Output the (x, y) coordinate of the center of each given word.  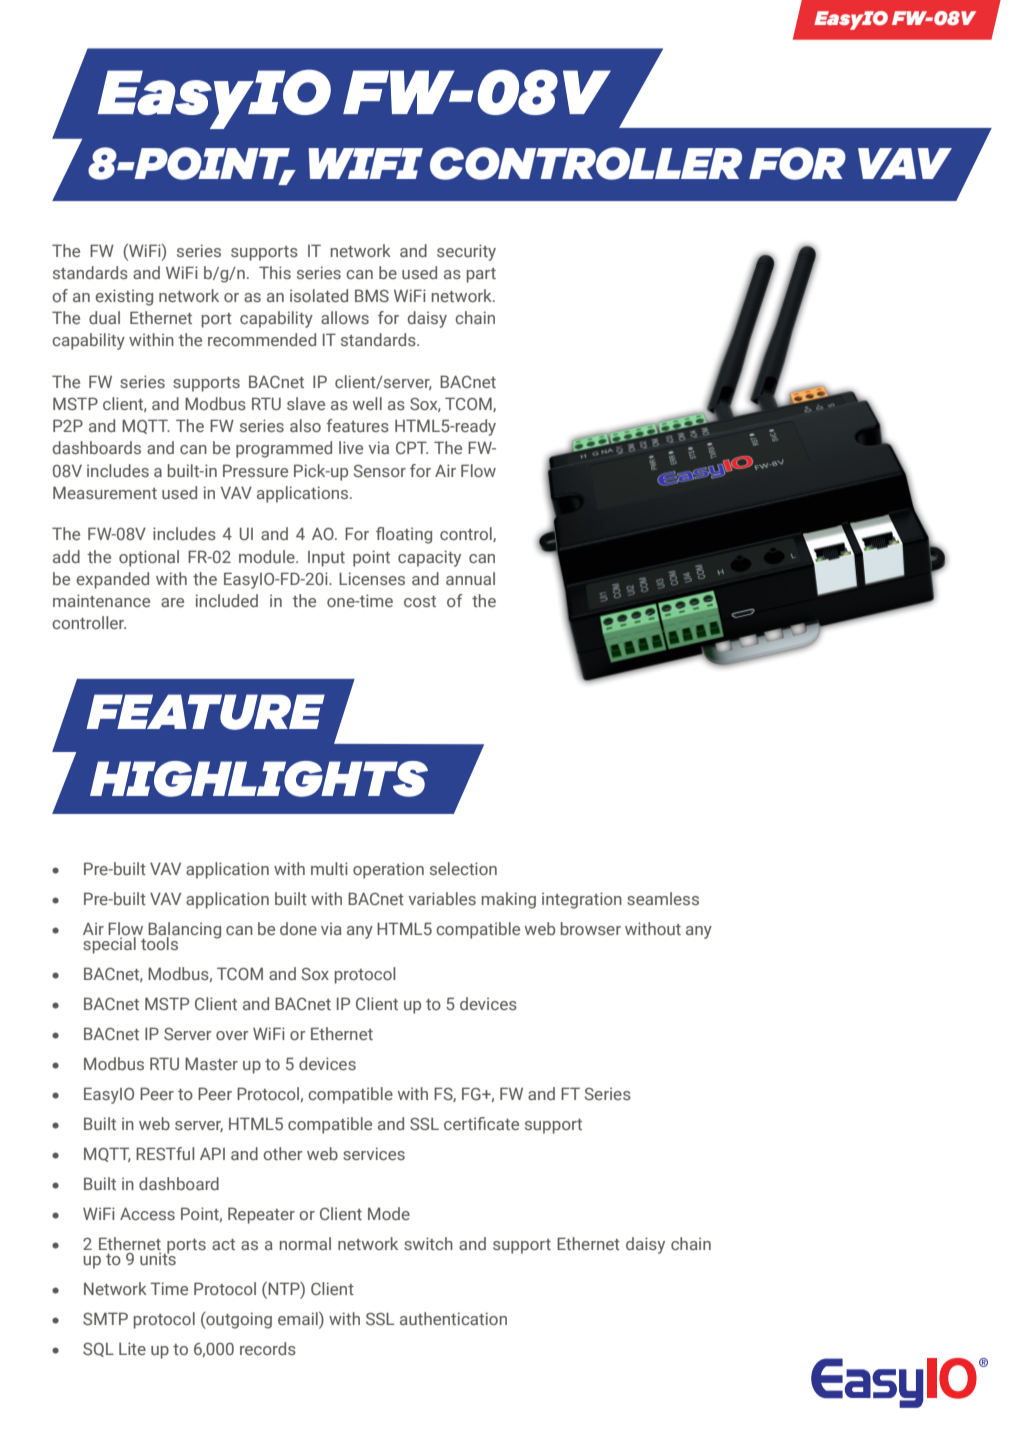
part (481, 275)
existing (124, 297)
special (109, 945)
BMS (372, 295)
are (172, 602)
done (298, 928)
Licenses (372, 578)
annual (470, 578)
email (299, 1318)
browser (591, 928)
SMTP (105, 1318)
